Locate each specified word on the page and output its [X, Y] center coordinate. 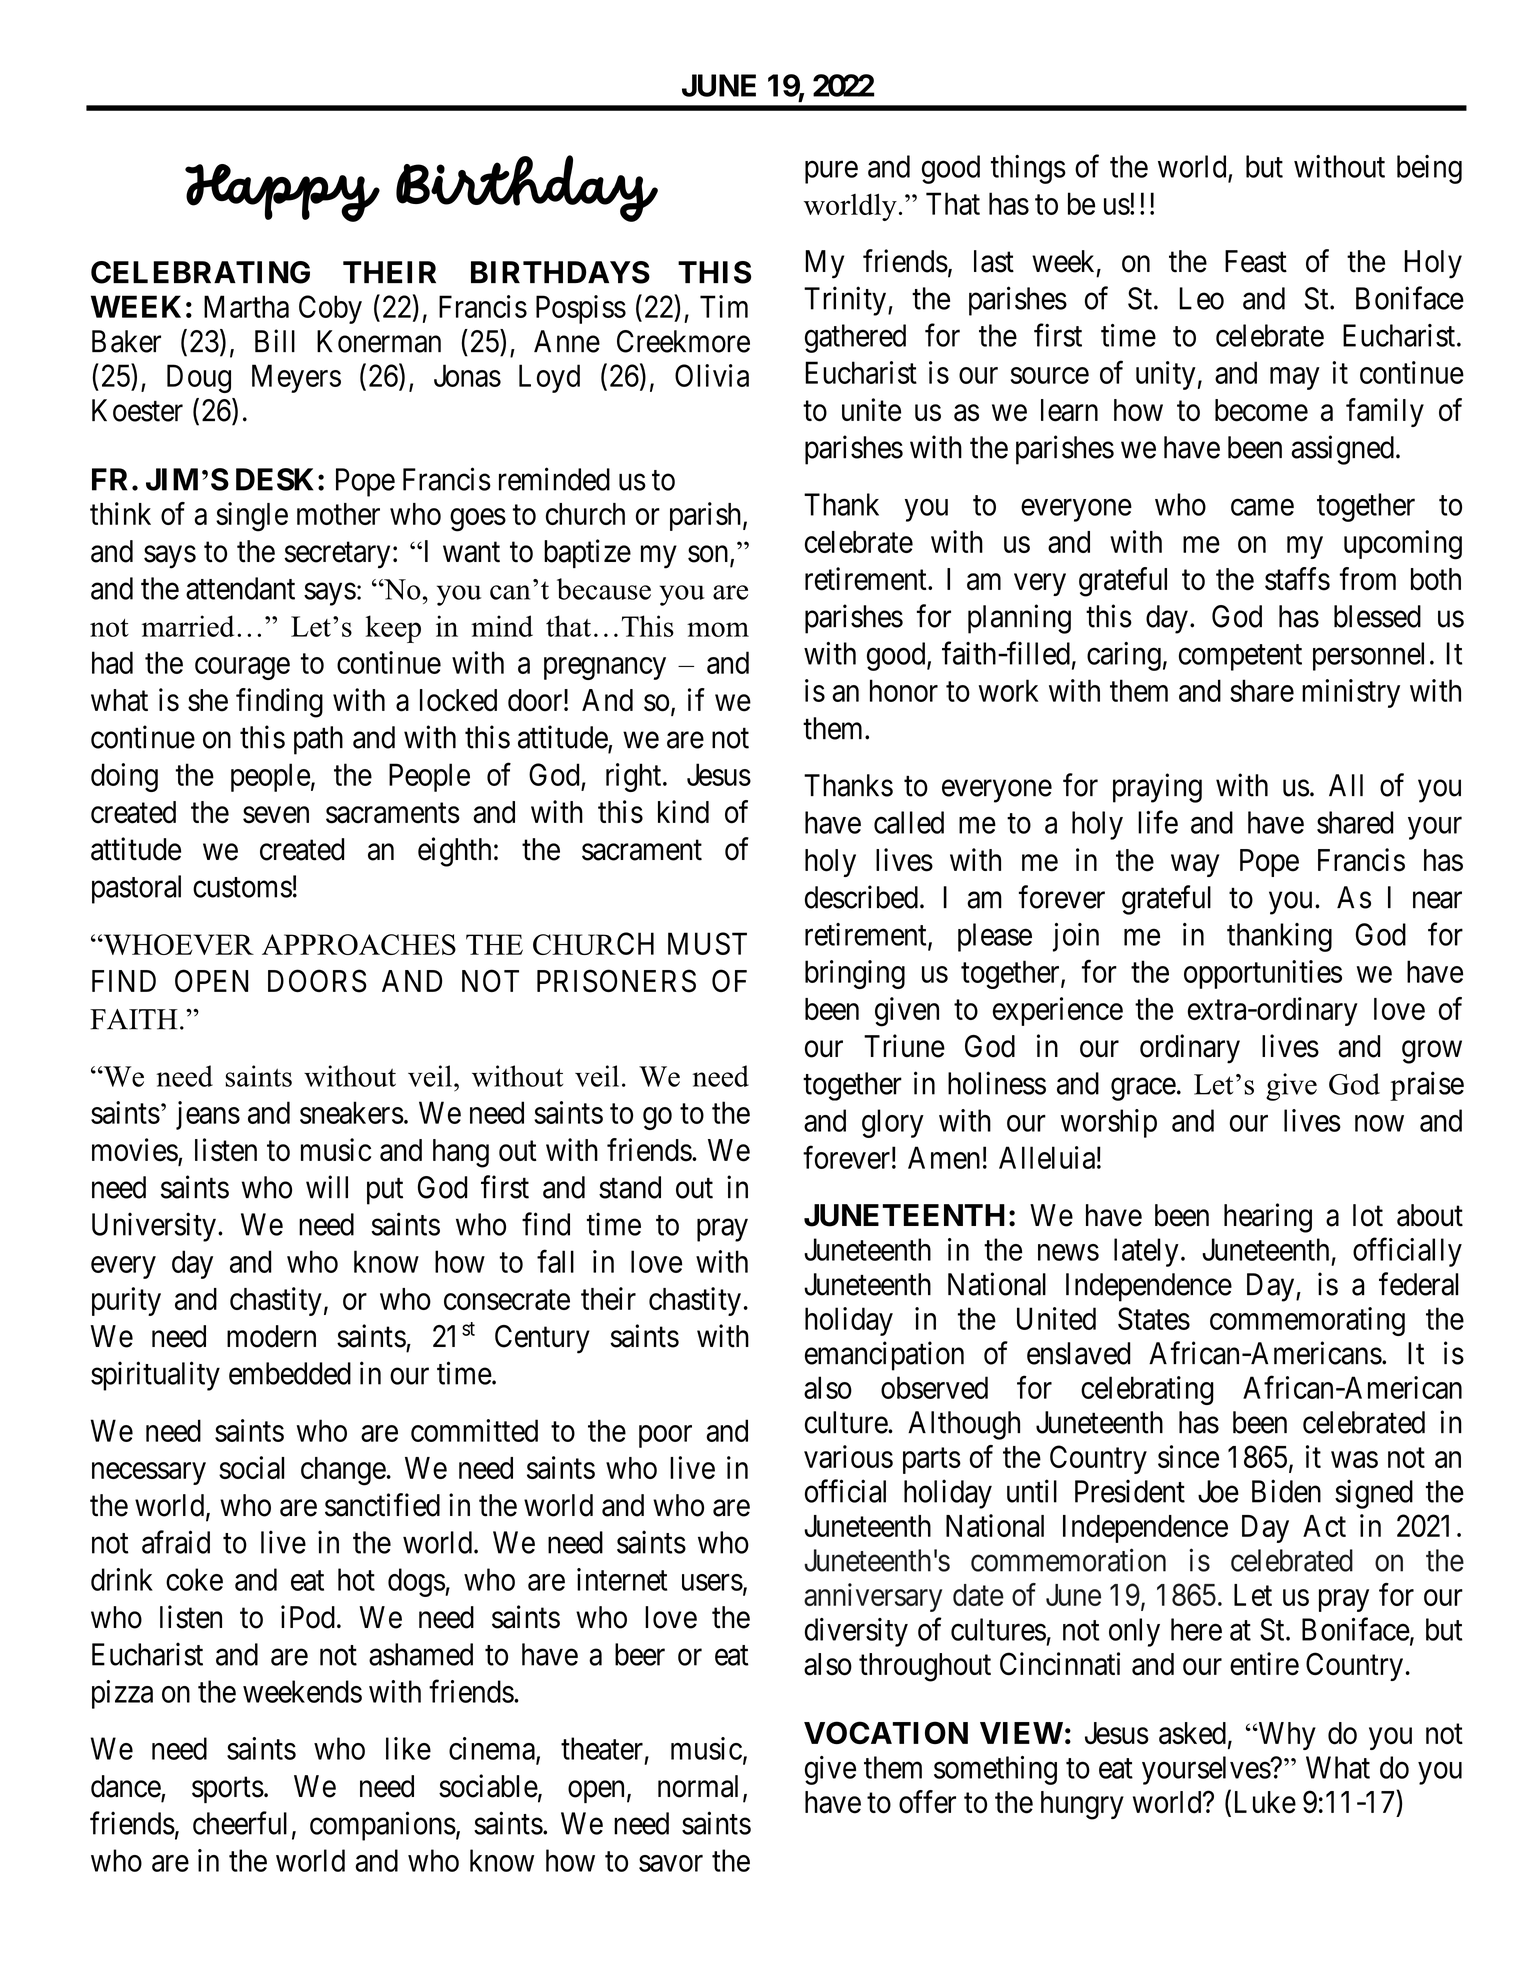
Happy [282, 193]
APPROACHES [359, 944]
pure [831, 172]
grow [1432, 1052]
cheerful [240, 1823]
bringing [855, 974]
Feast [1256, 261]
